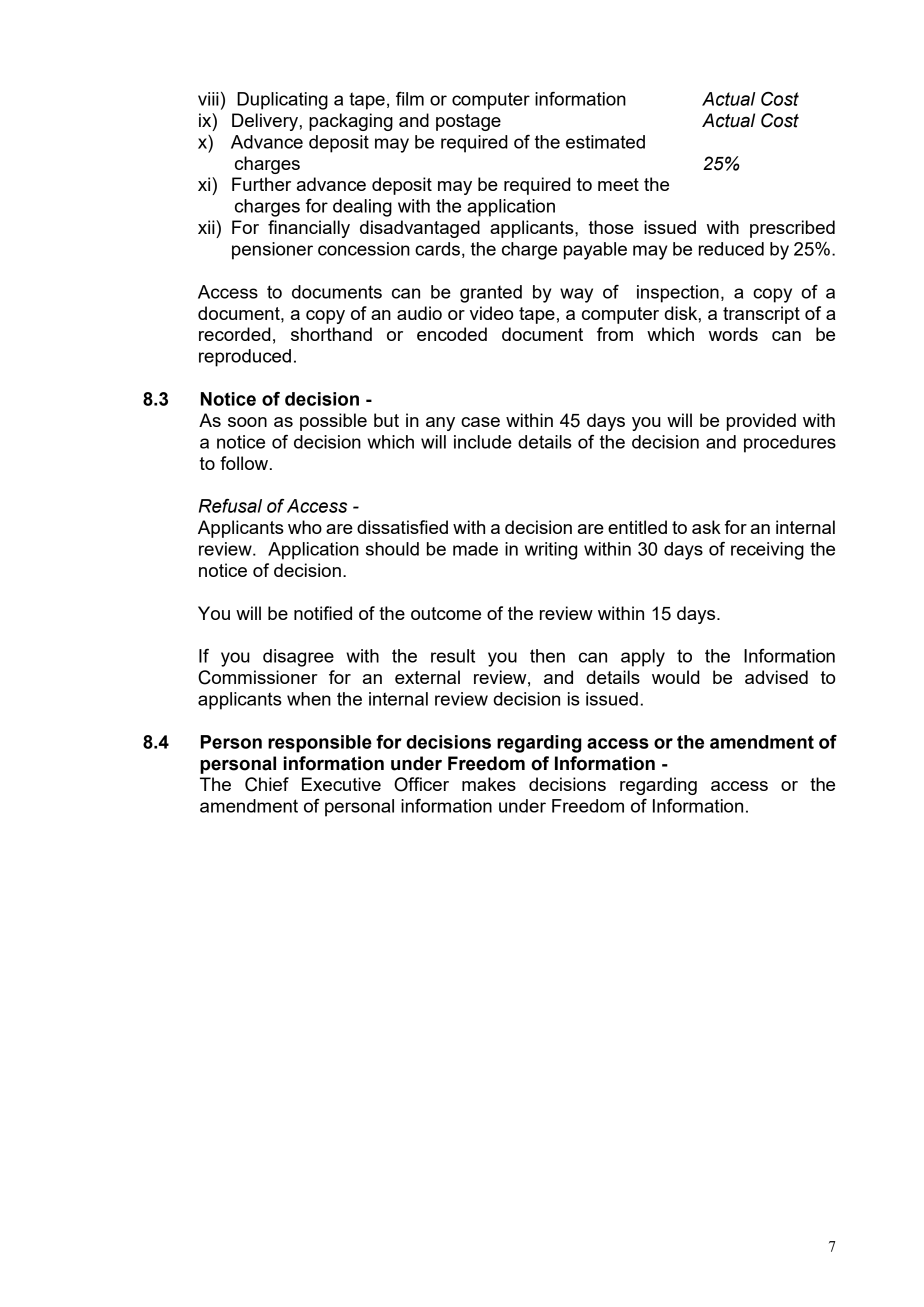 Image resolution: width=924 pixels, height=1307 pixels. Describe the element at coordinates (489, 784) in the image. I see `makes` at that location.
